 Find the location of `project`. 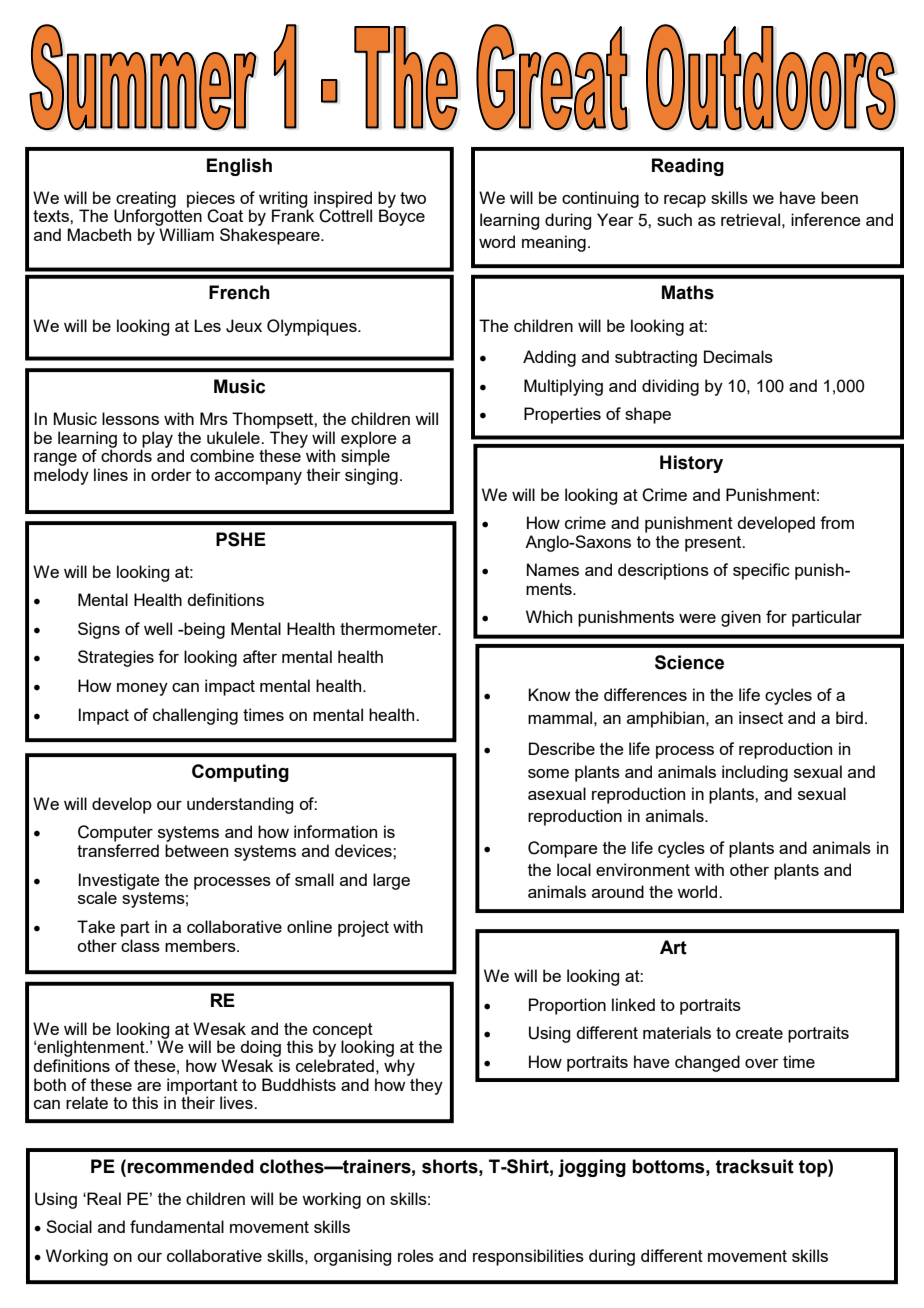

project is located at coordinates (363, 928).
